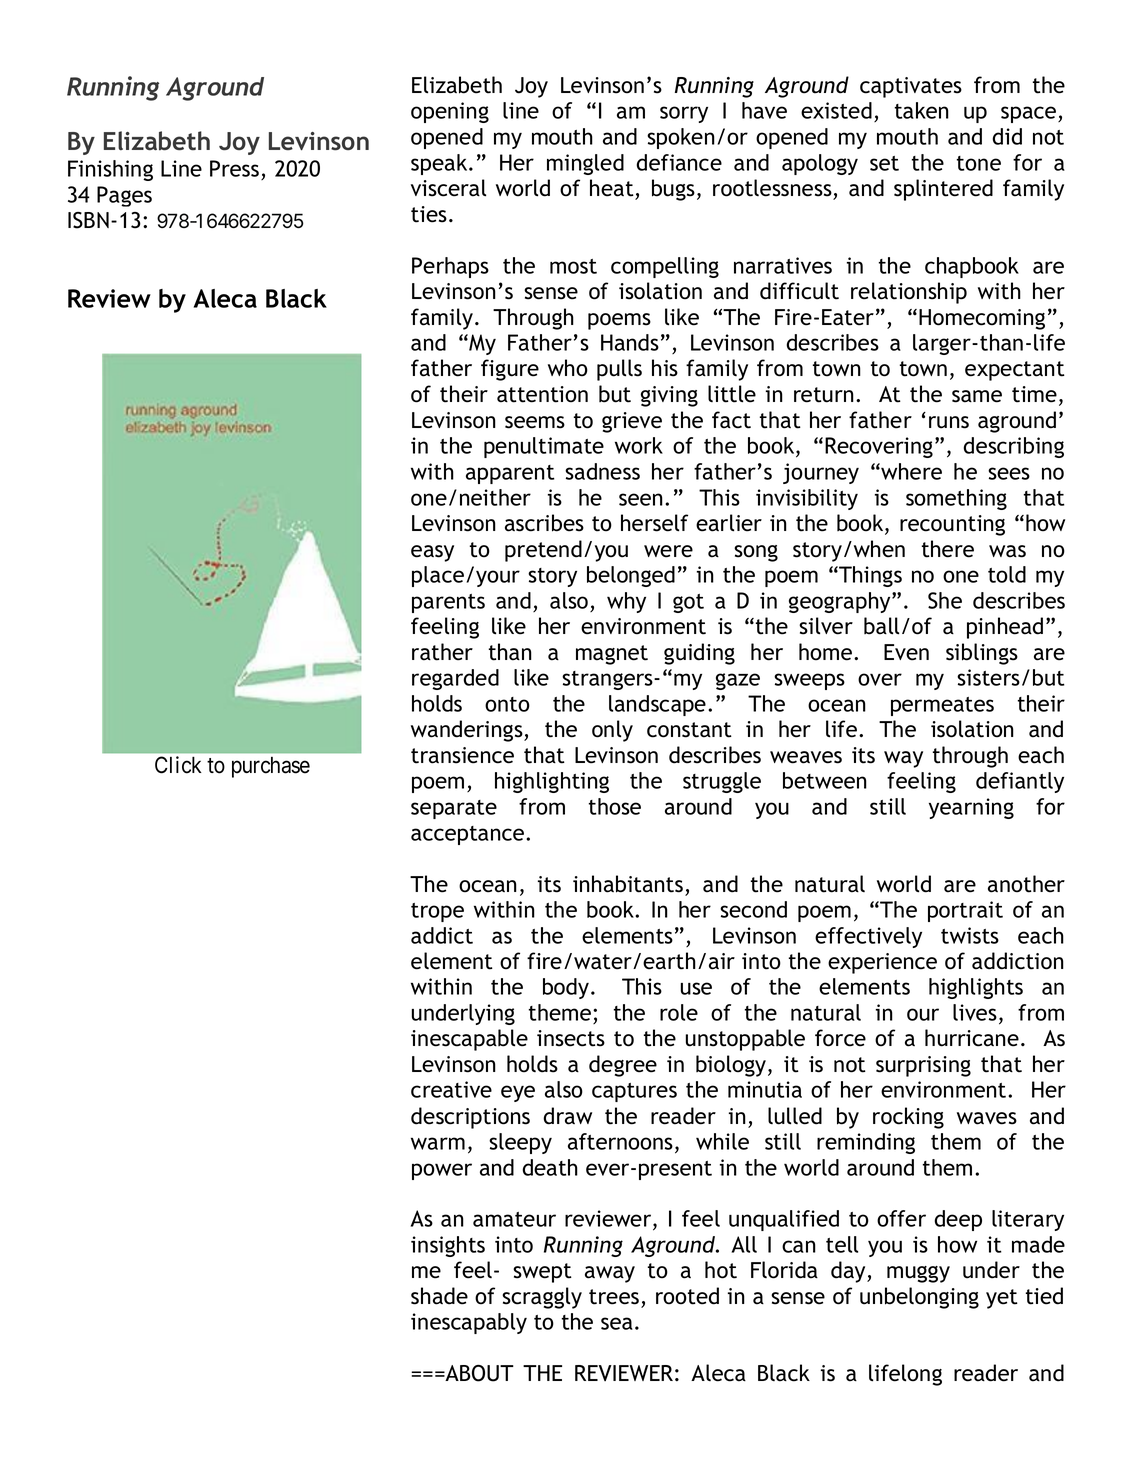 The image size is (1132, 1465). Describe the element at coordinates (922, 110) in the screenshot. I see `taken` at that location.
